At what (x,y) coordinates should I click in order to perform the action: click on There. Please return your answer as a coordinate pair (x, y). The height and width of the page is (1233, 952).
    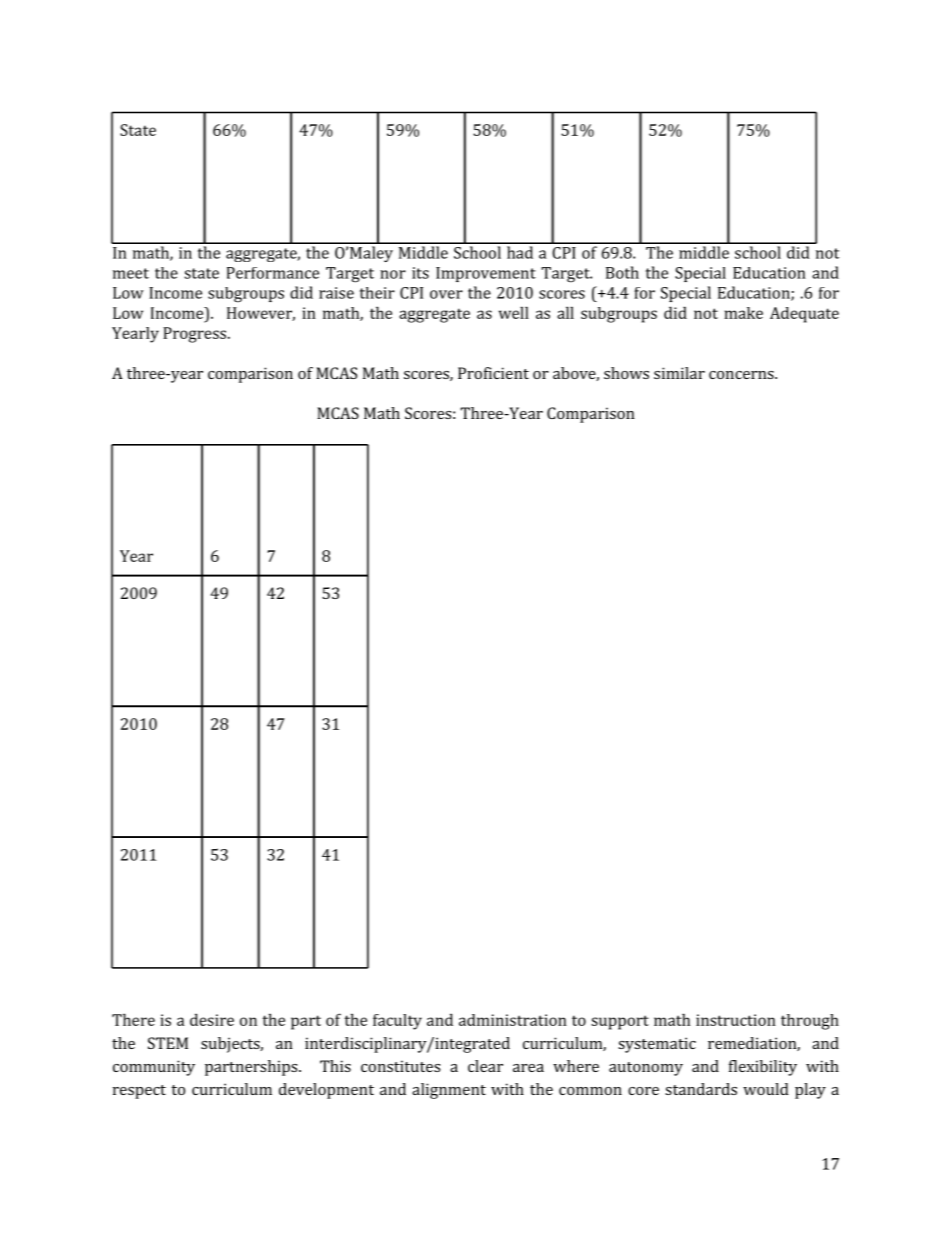
    Looking at the image, I should click on (133, 1019).
